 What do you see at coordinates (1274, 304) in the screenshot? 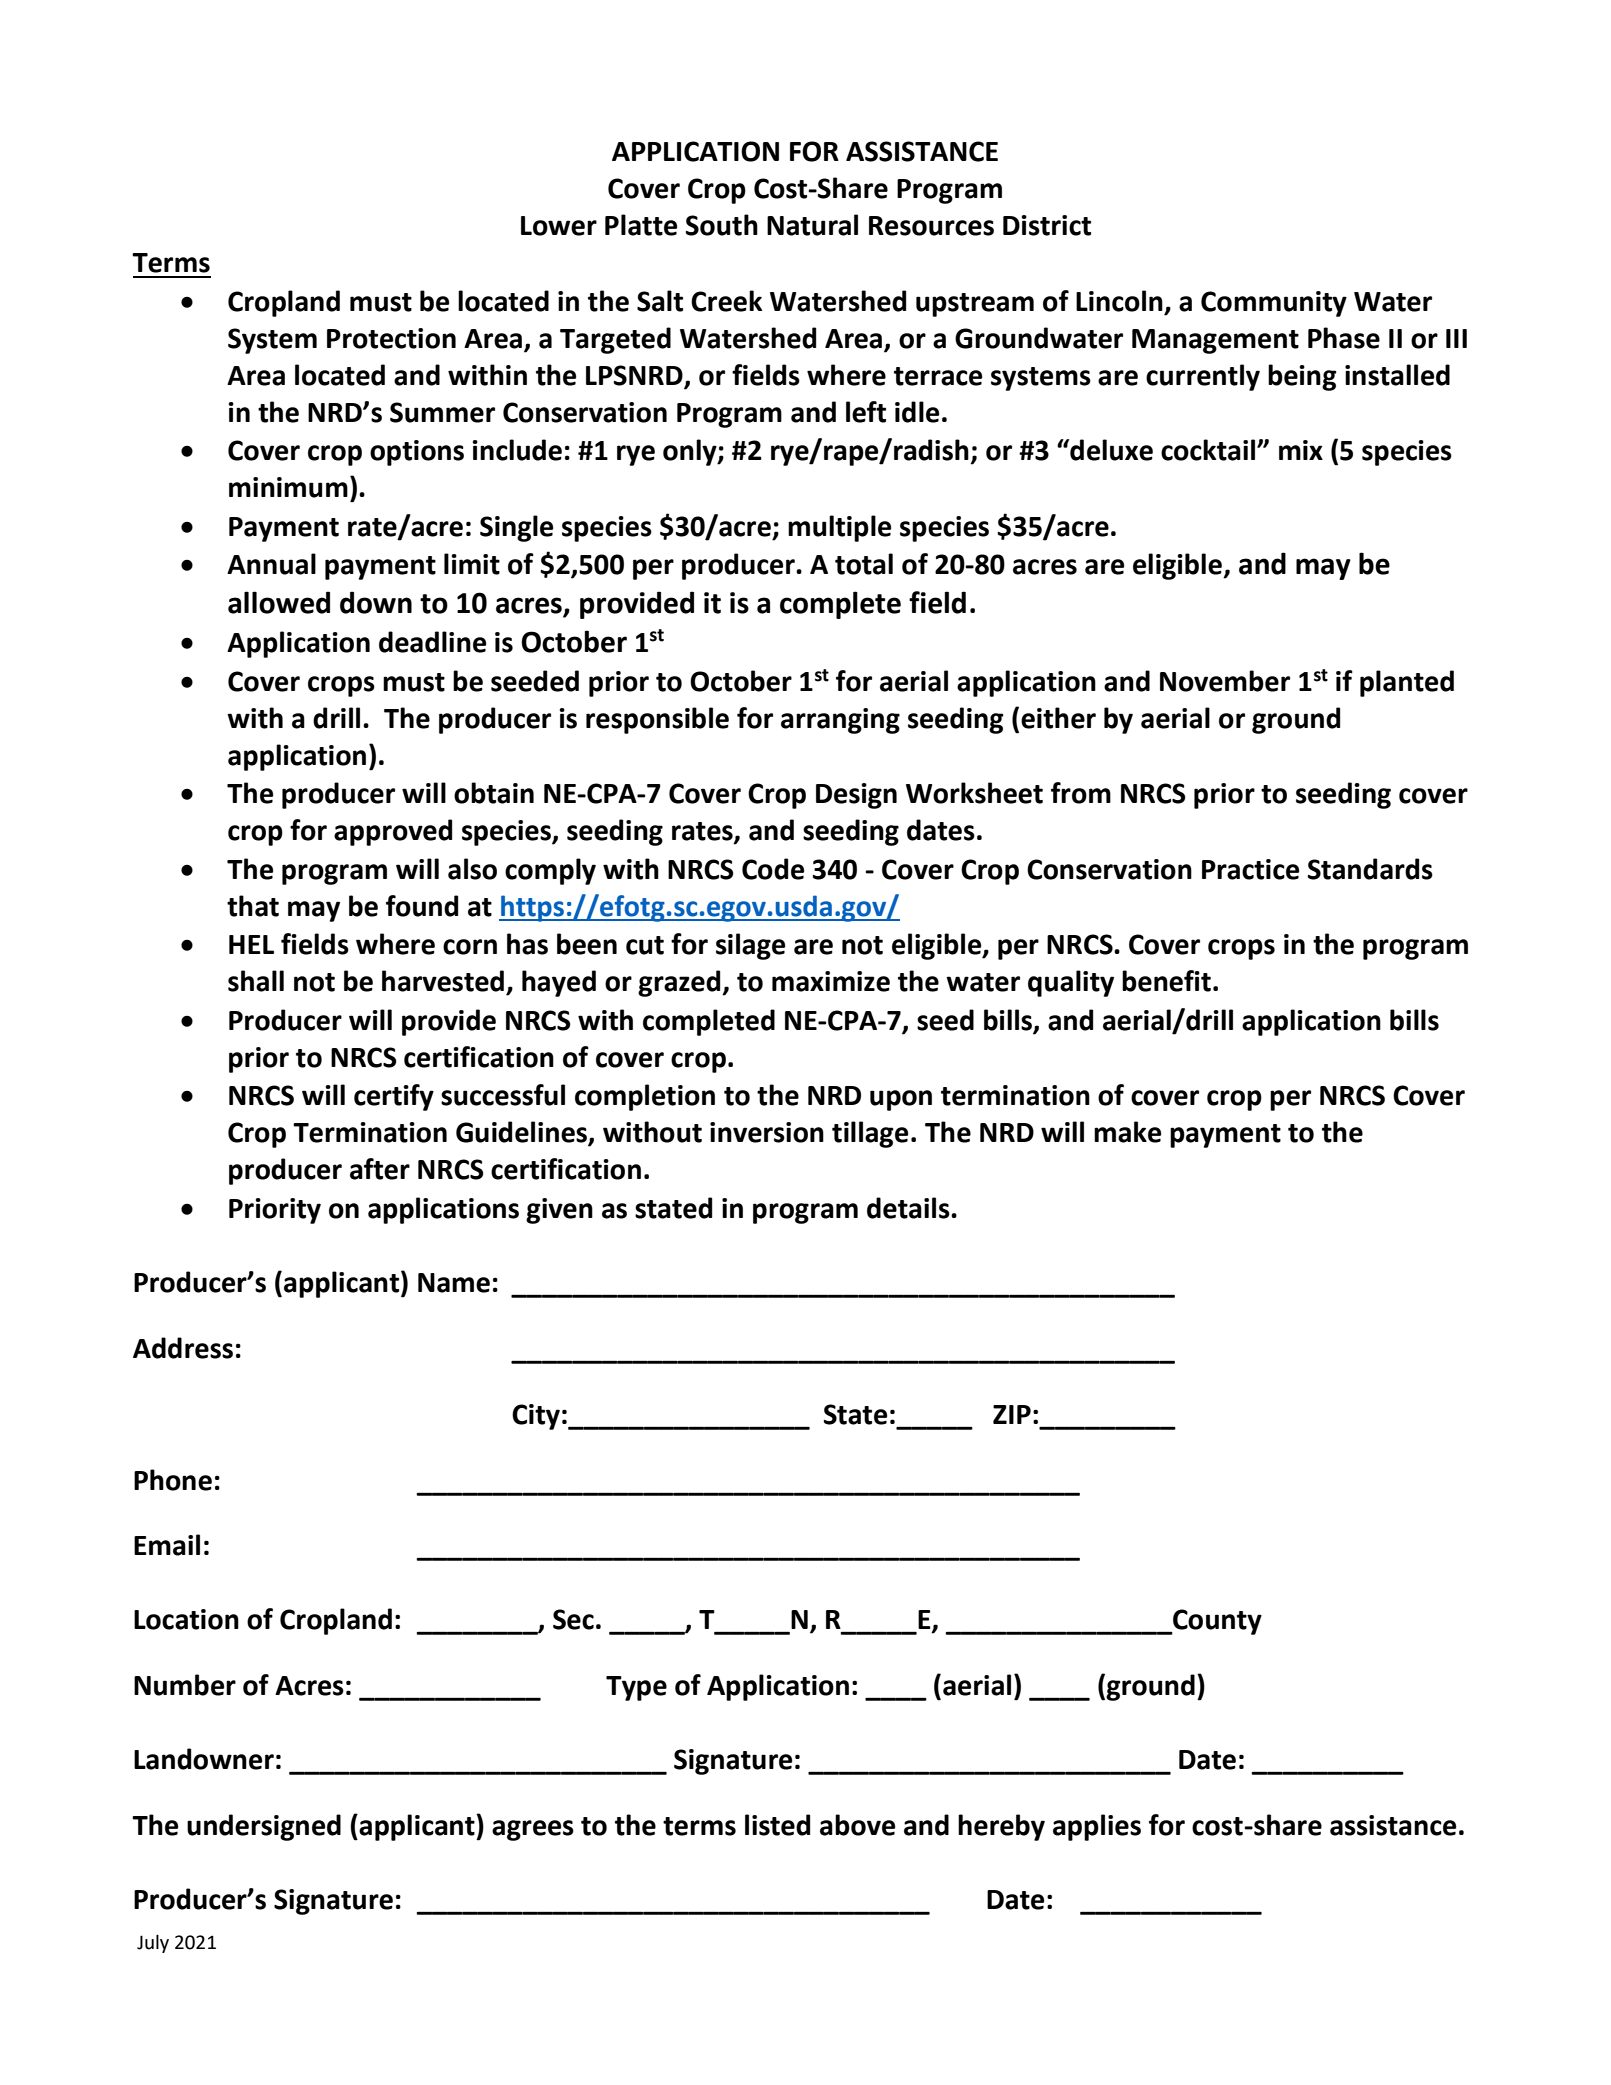
I see `Community` at bounding box center [1274, 304].
